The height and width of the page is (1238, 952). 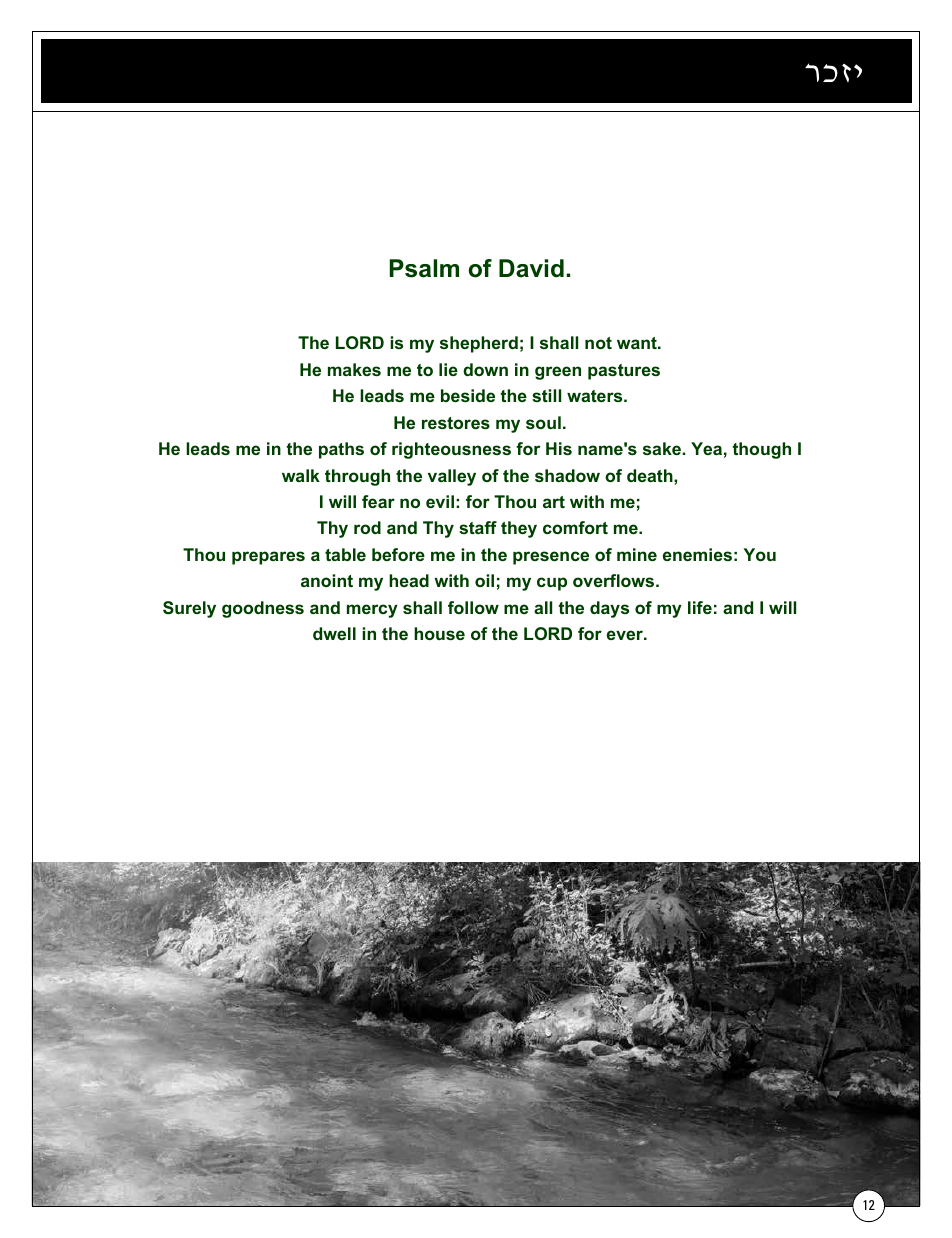 I want to click on goodness, so click(x=263, y=609).
